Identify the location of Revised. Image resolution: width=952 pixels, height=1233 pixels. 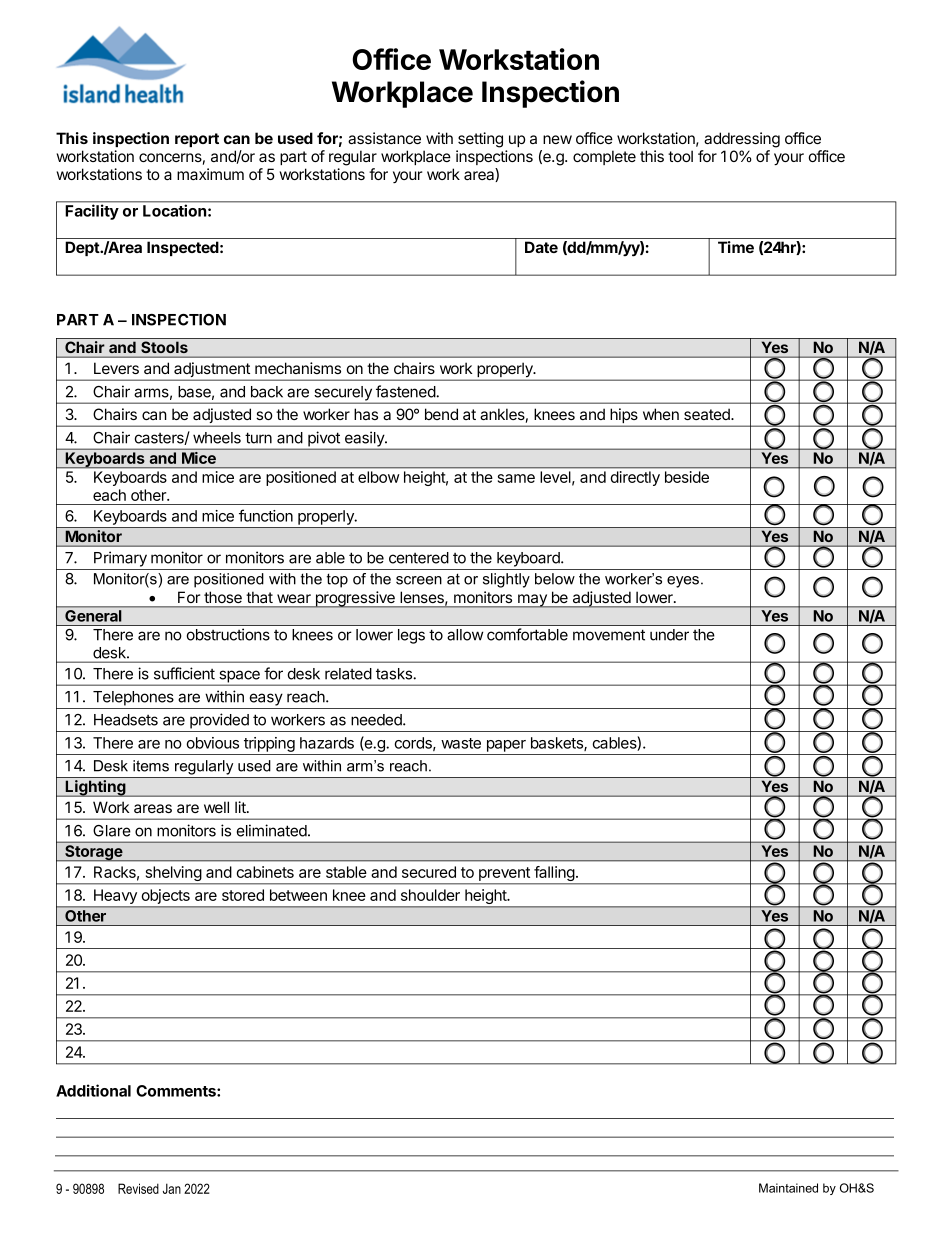
(138, 1188).
